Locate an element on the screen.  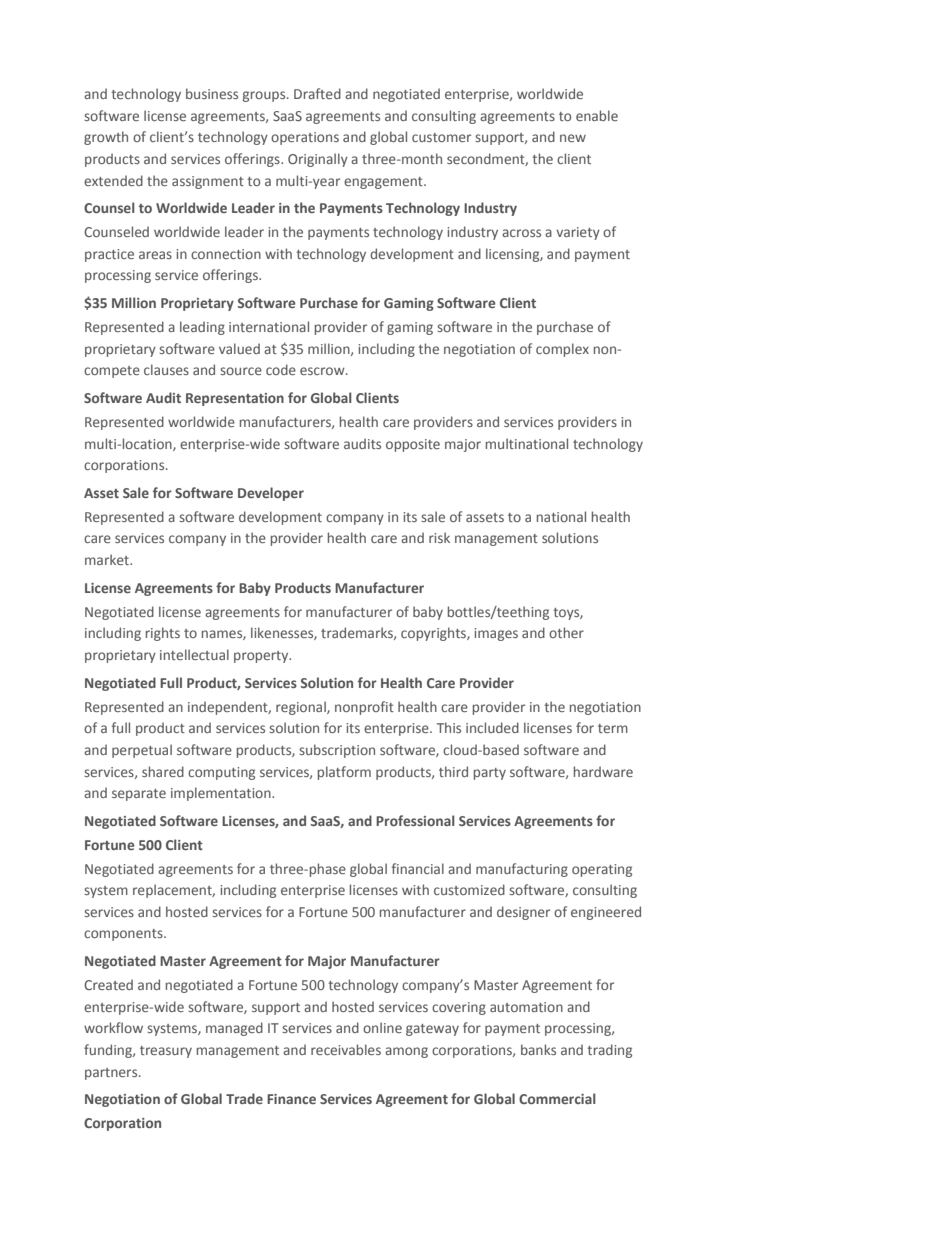
complex is located at coordinates (562, 350).
